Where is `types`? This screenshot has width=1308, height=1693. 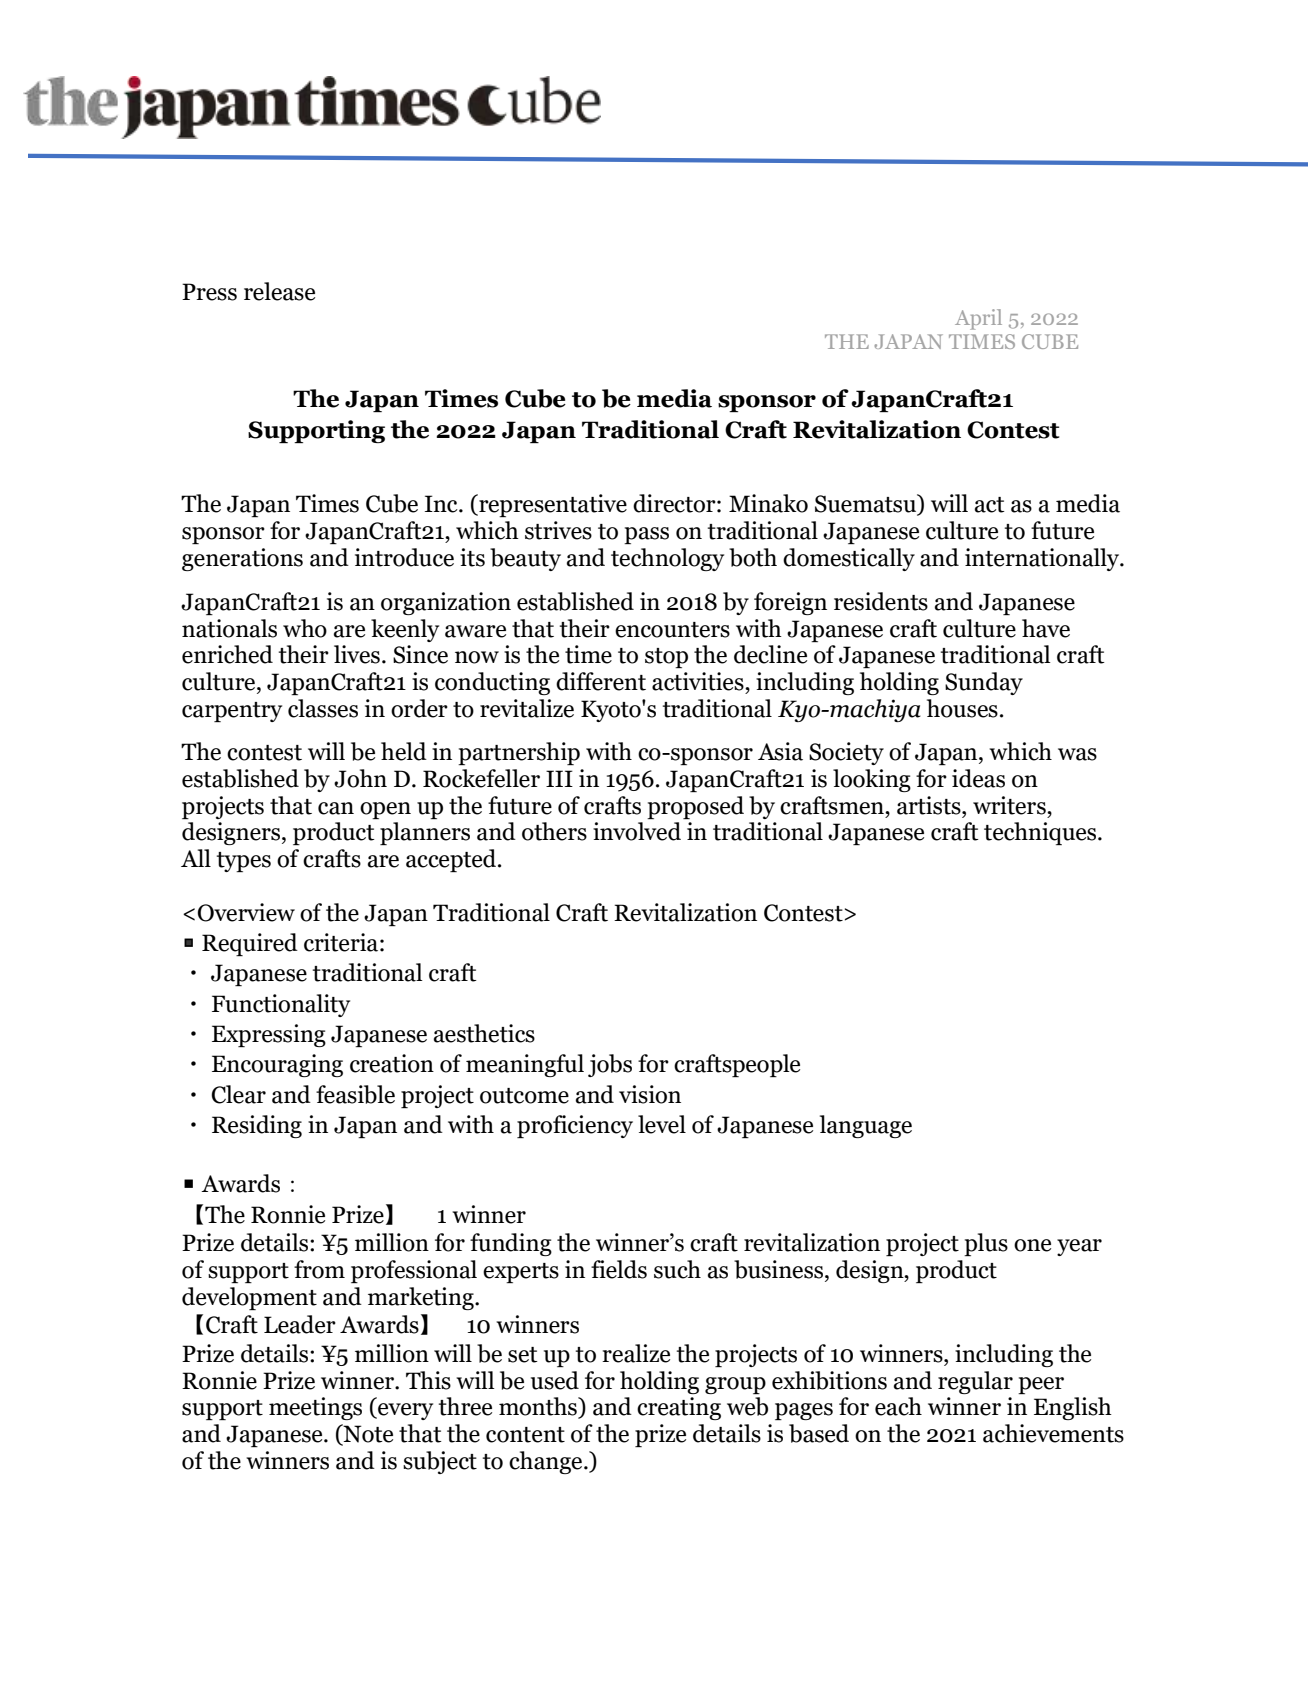 types is located at coordinates (244, 862).
